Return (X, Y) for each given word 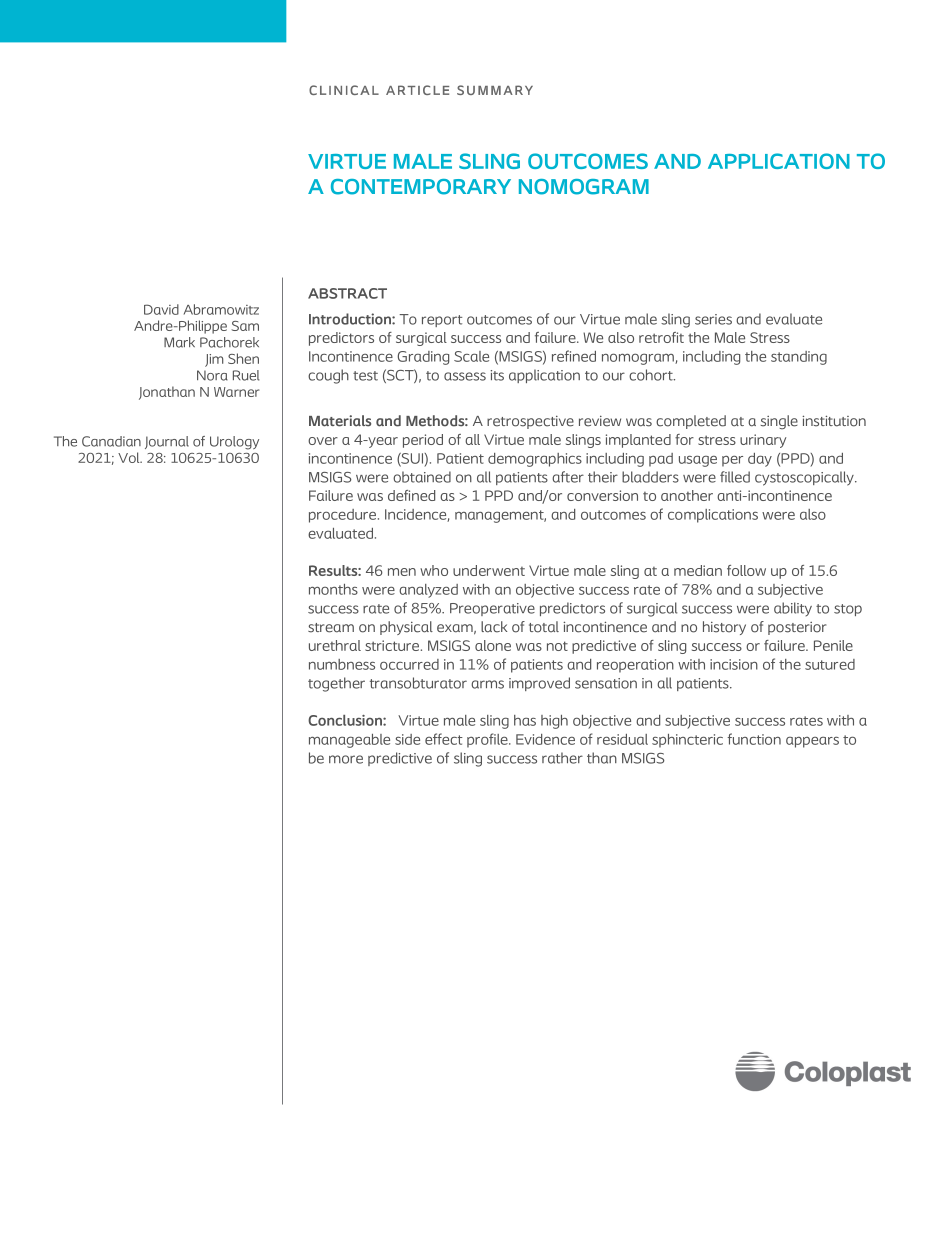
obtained (422, 477)
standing (799, 358)
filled (735, 477)
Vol (130, 457)
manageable (349, 741)
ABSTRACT (347, 293)
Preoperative (492, 609)
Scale (471, 356)
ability (793, 609)
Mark (179, 342)
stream (331, 628)
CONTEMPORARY (421, 187)
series (713, 319)
